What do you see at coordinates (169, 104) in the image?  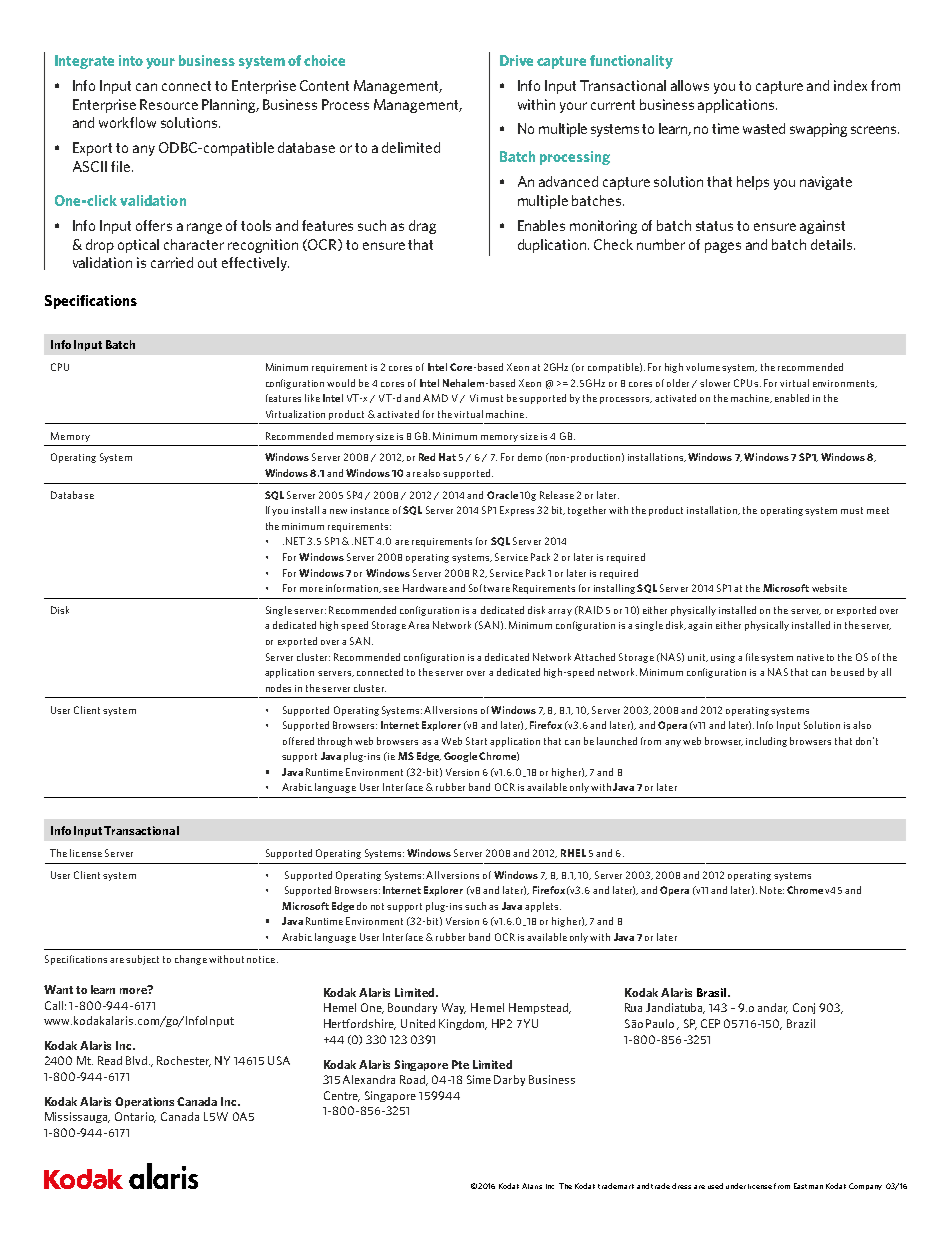 I see `Resource` at bounding box center [169, 104].
